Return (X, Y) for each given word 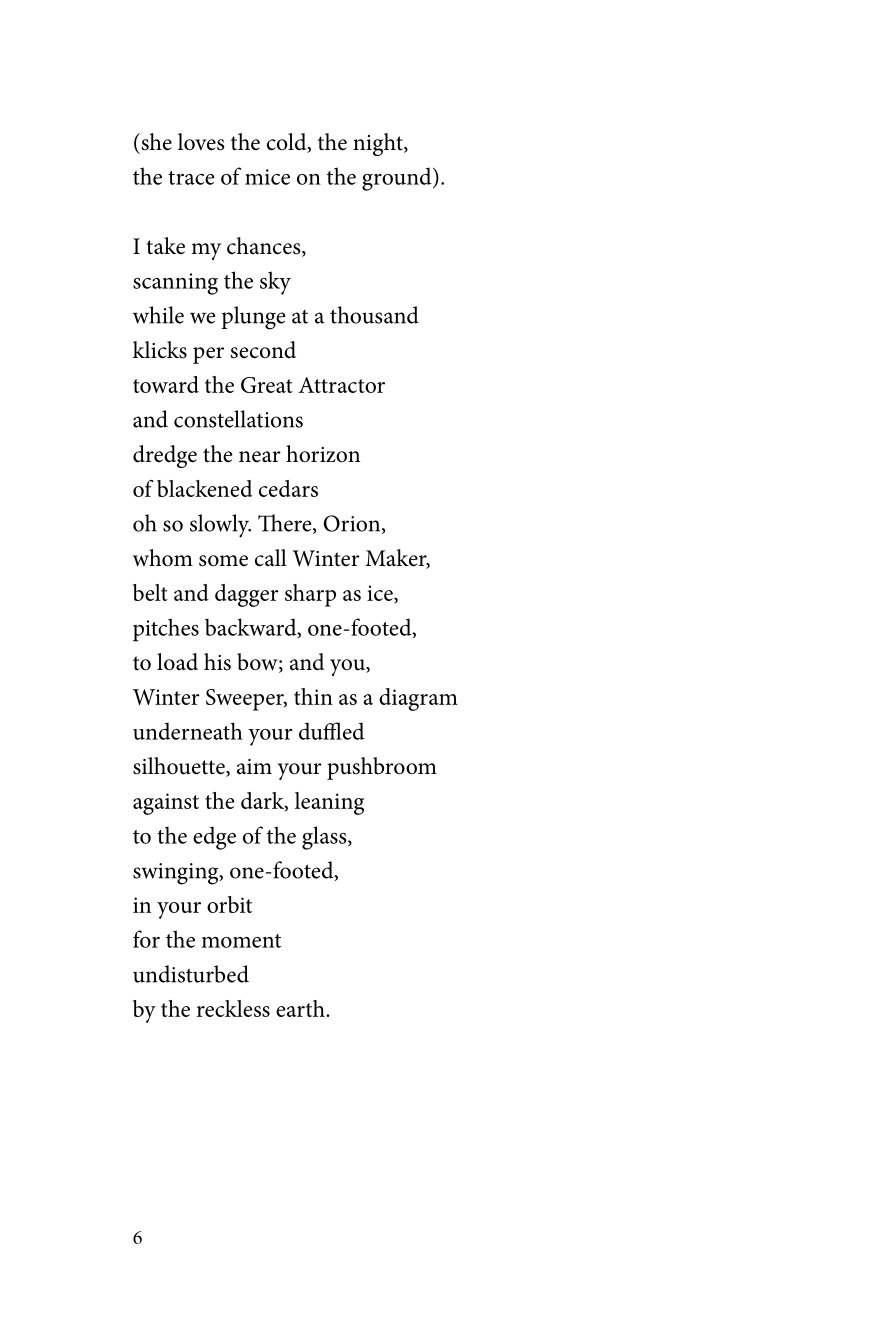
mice (267, 177)
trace (191, 178)
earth (301, 1008)
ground (398, 179)
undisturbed (191, 974)
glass (325, 838)
